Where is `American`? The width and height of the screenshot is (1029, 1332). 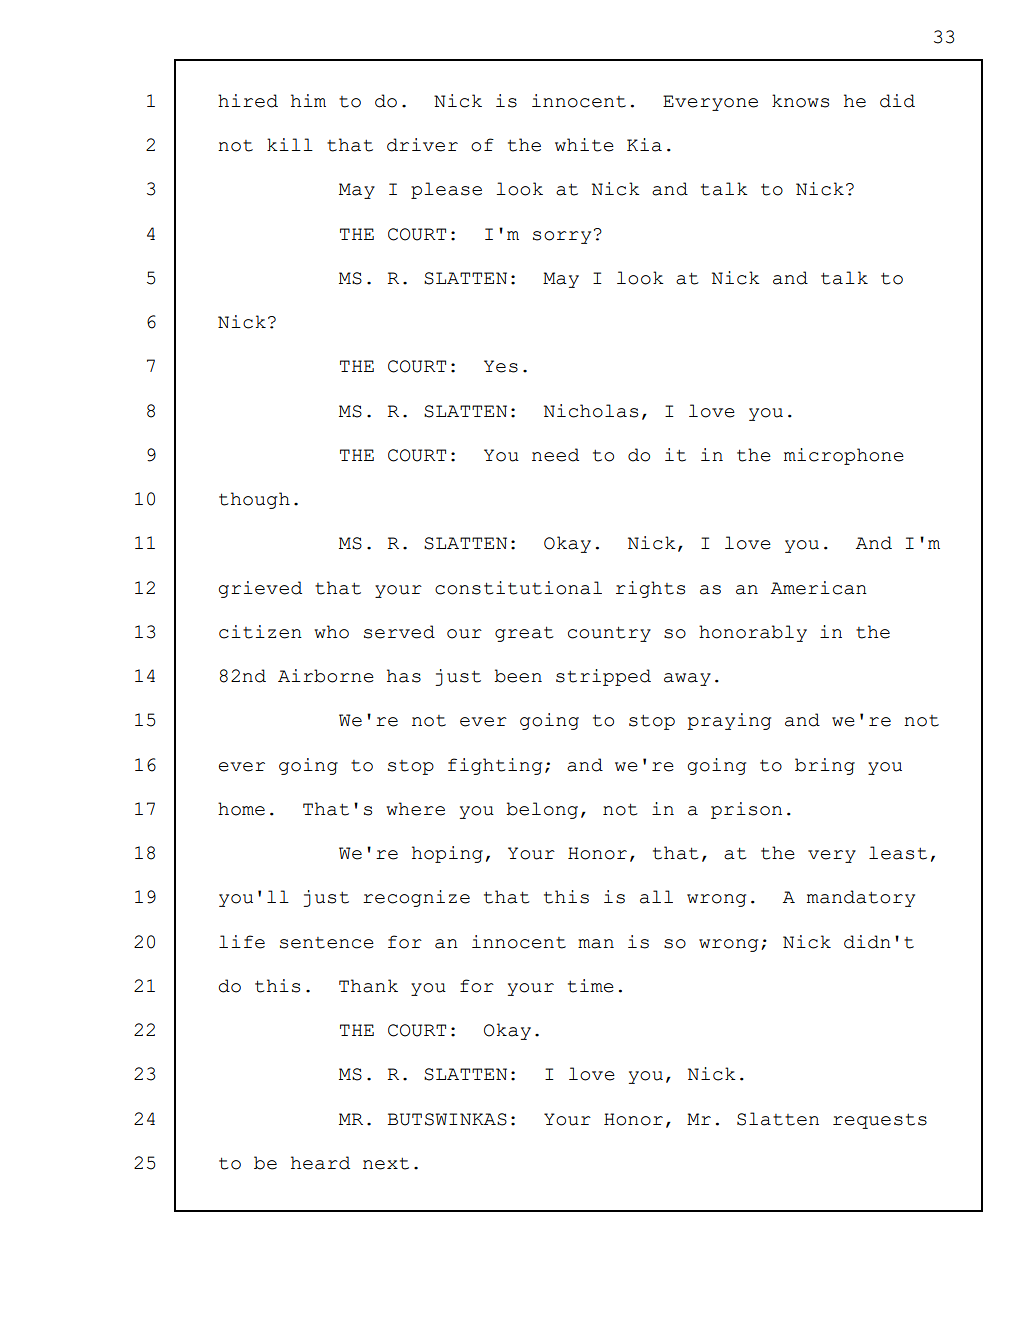 American is located at coordinates (819, 588).
